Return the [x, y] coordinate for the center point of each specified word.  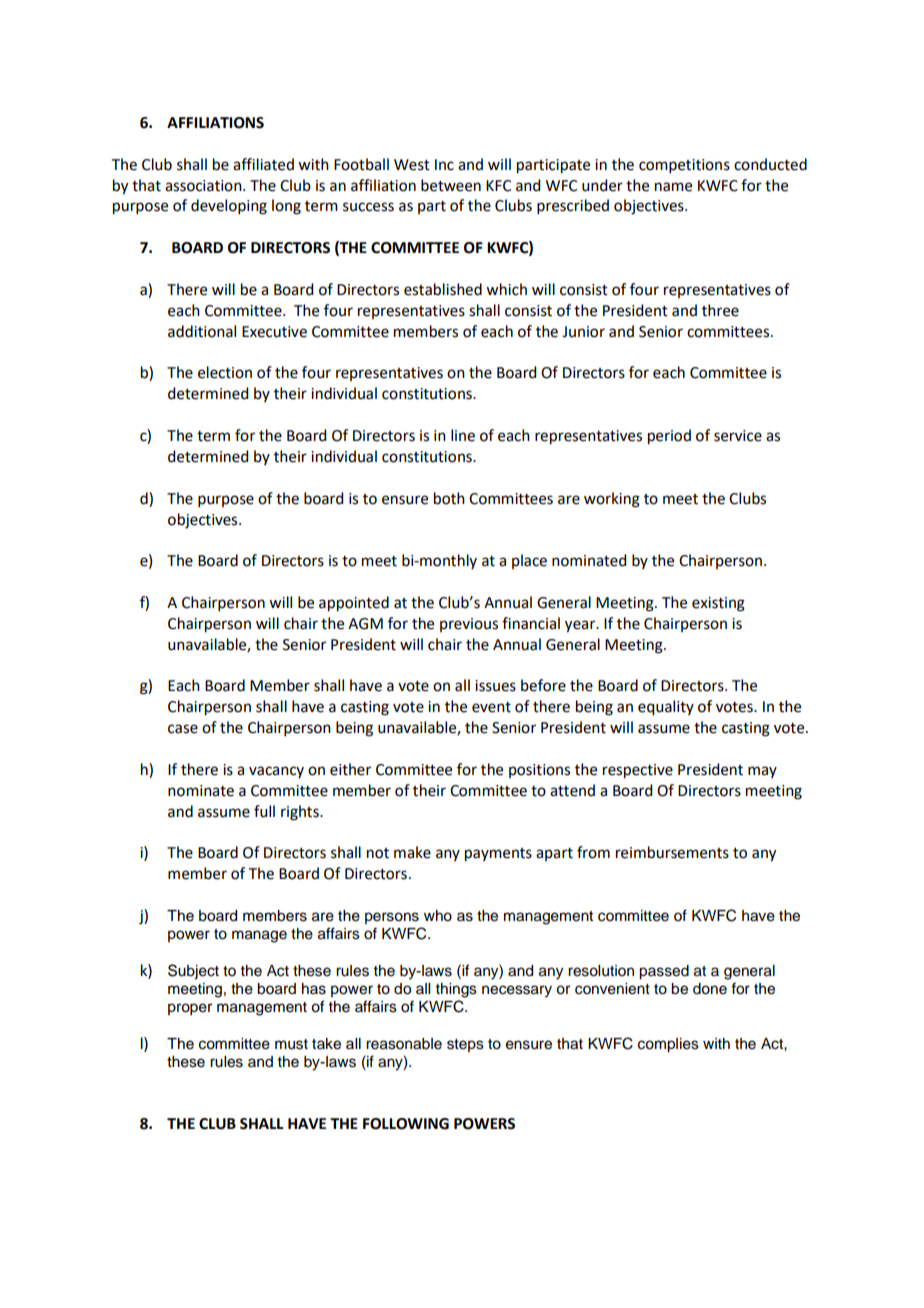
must [291, 1044]
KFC [498, 186]
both [449, 498]
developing [229, 207]
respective [638, 771]
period [669, 437]
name [673, 187]
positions [539, 771]
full [264, 811]
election [225, 372]
